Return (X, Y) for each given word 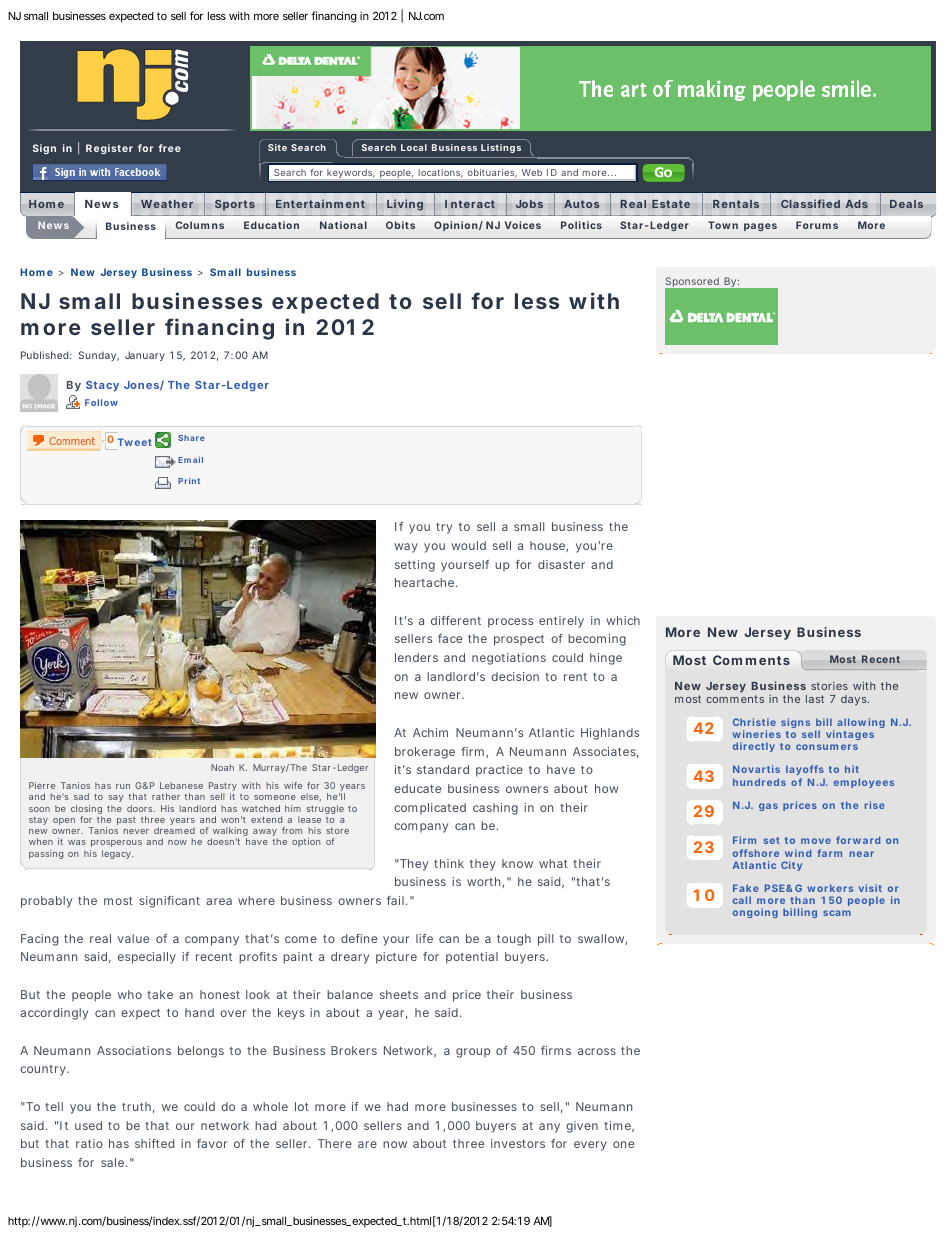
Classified (810, 203)
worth (485, 882)
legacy (117, 854)
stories (829, 686)
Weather (167, 204)
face (450, 638)
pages (760, 227)
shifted (154, 1143)
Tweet (135, 442)
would (468, 545)
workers (830, 888)
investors (518, 1143)
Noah (222, 767)
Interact (470, 204)
